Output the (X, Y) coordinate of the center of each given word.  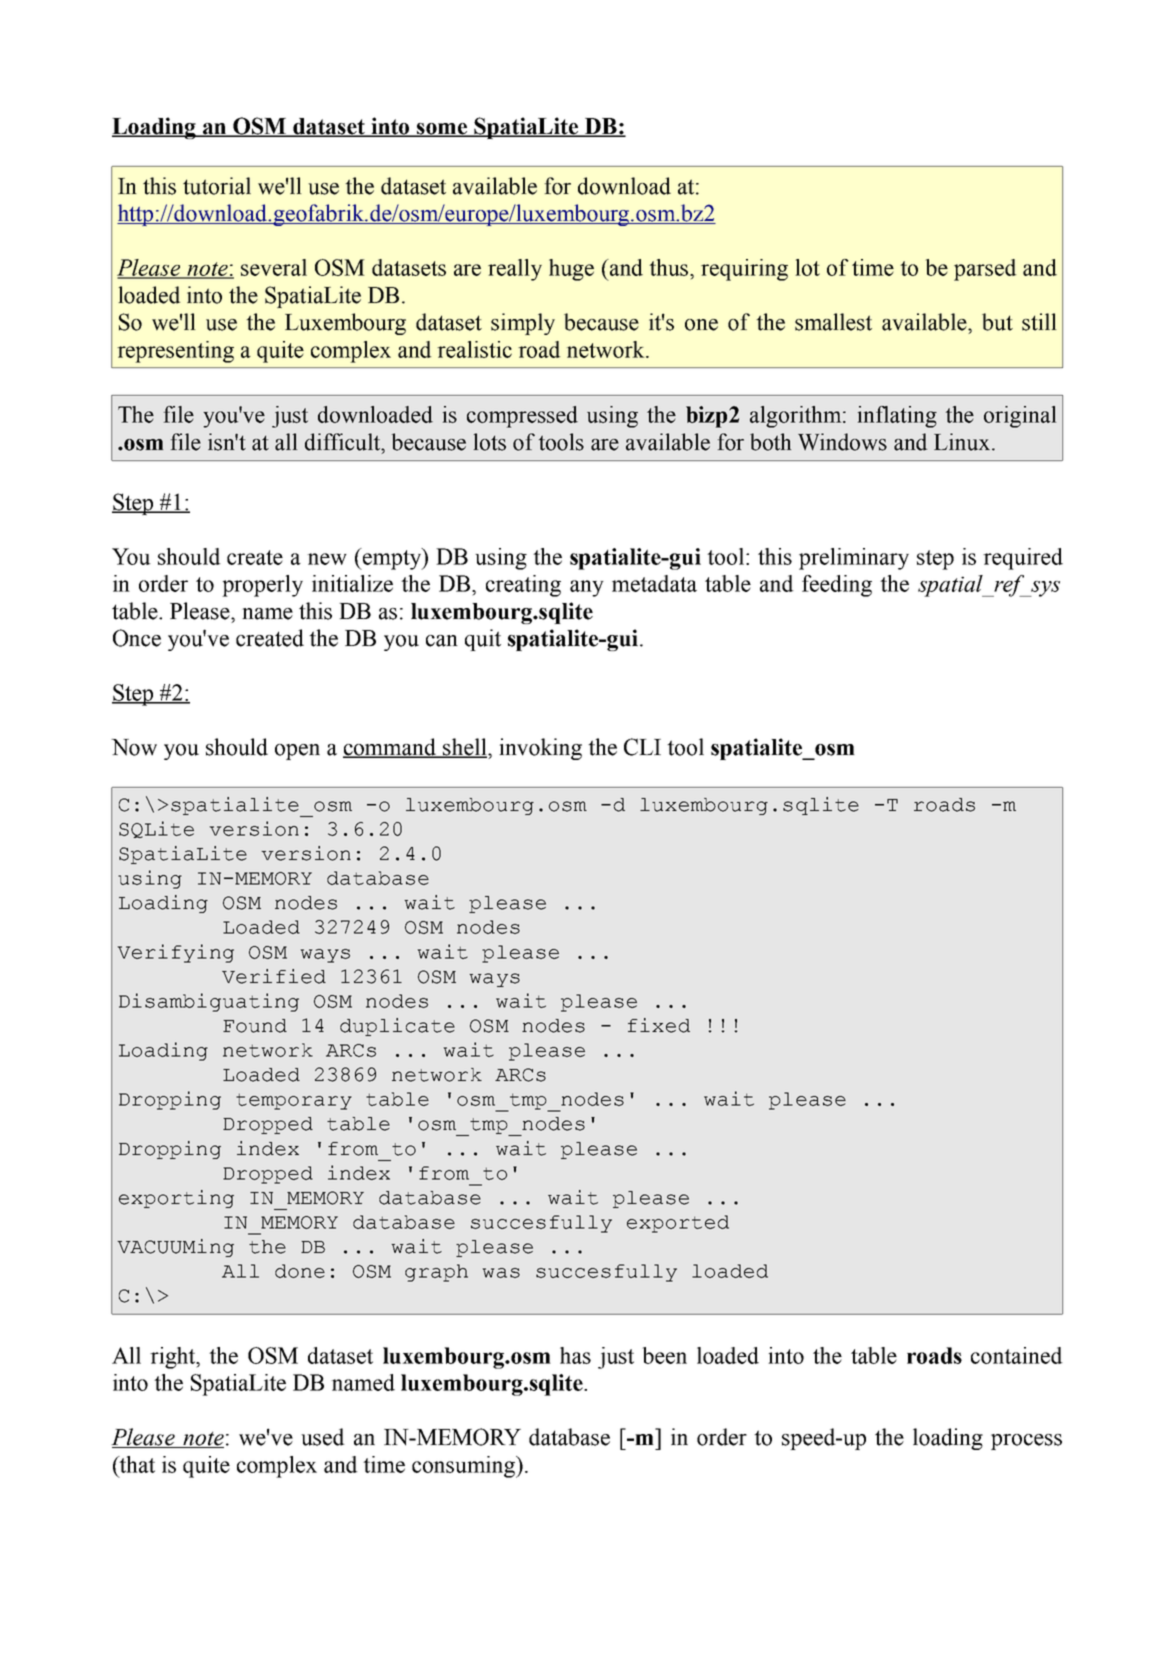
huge (571, 270)
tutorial (217, 186)
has (575, 1355)
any (587, 588)
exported (678, 1224)
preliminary (854, 559)
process (1026, 1442)
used (323, 1437)
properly (262, 586)
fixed (659, 1025)
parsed (985, 270)
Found (255, 1026)
